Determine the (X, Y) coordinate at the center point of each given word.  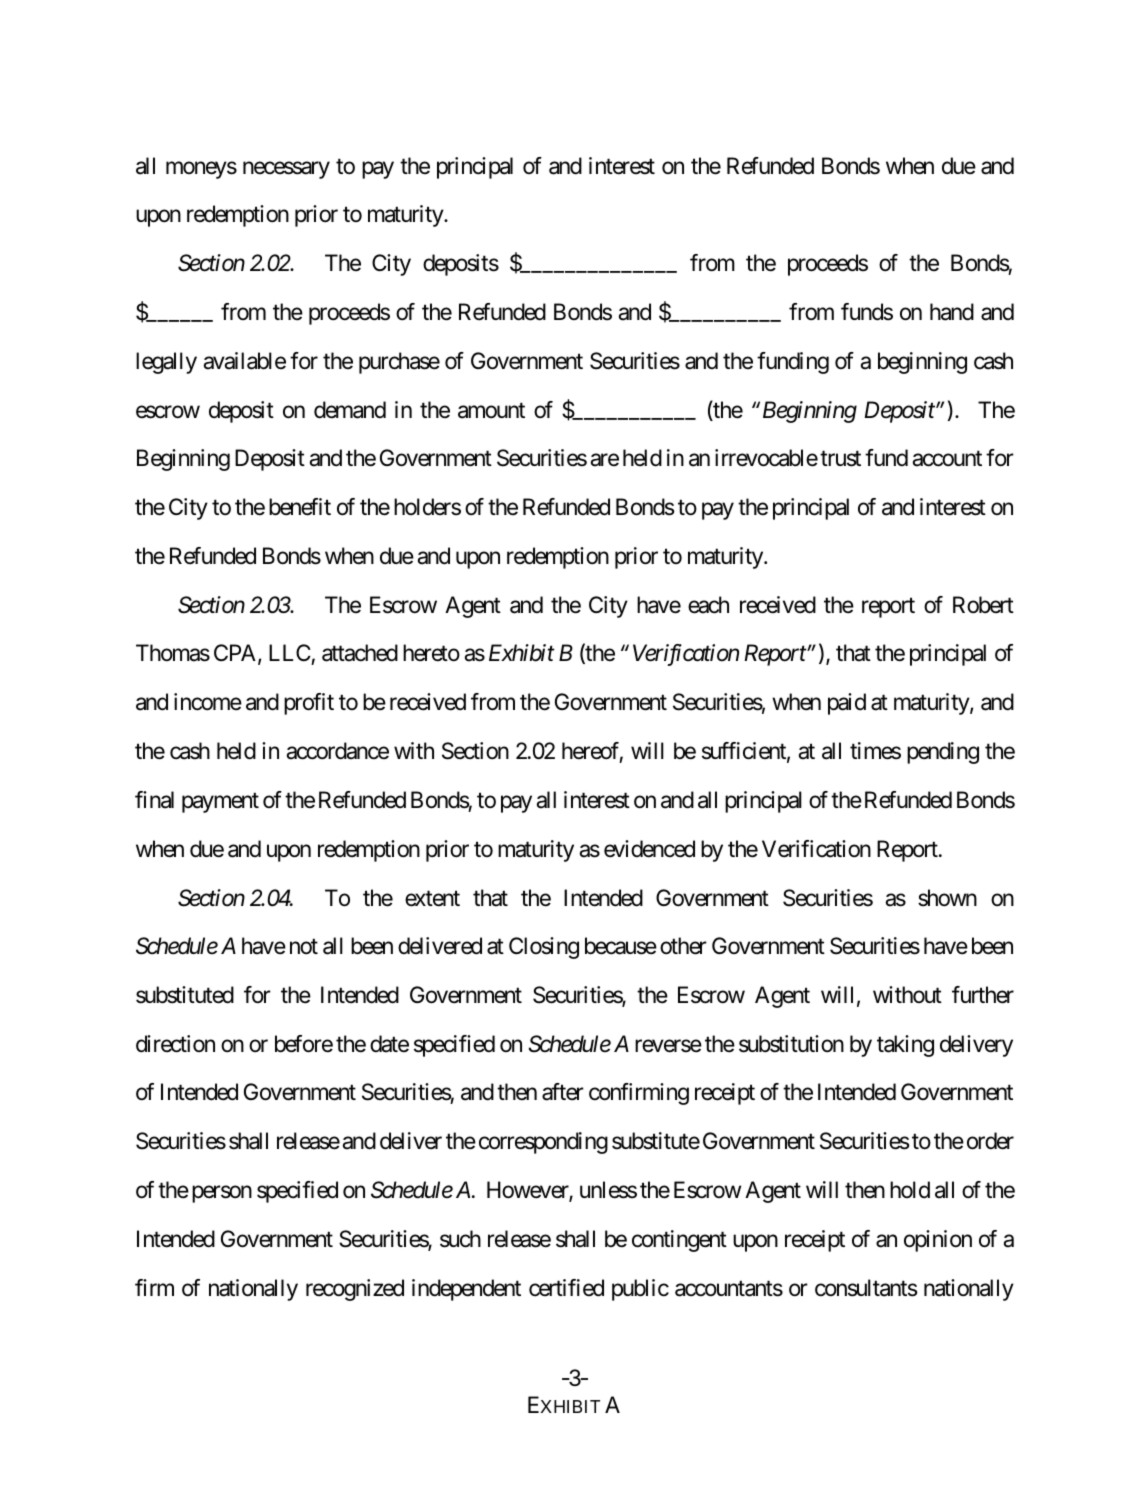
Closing (544, 948)
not (304, 947)
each (708, 605)
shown (947, 898)
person (222, 1194)
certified (566, 1288)
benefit (300, 507)
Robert (983, 605)
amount (491, 411)
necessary (286, 170)
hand (952, 312)
